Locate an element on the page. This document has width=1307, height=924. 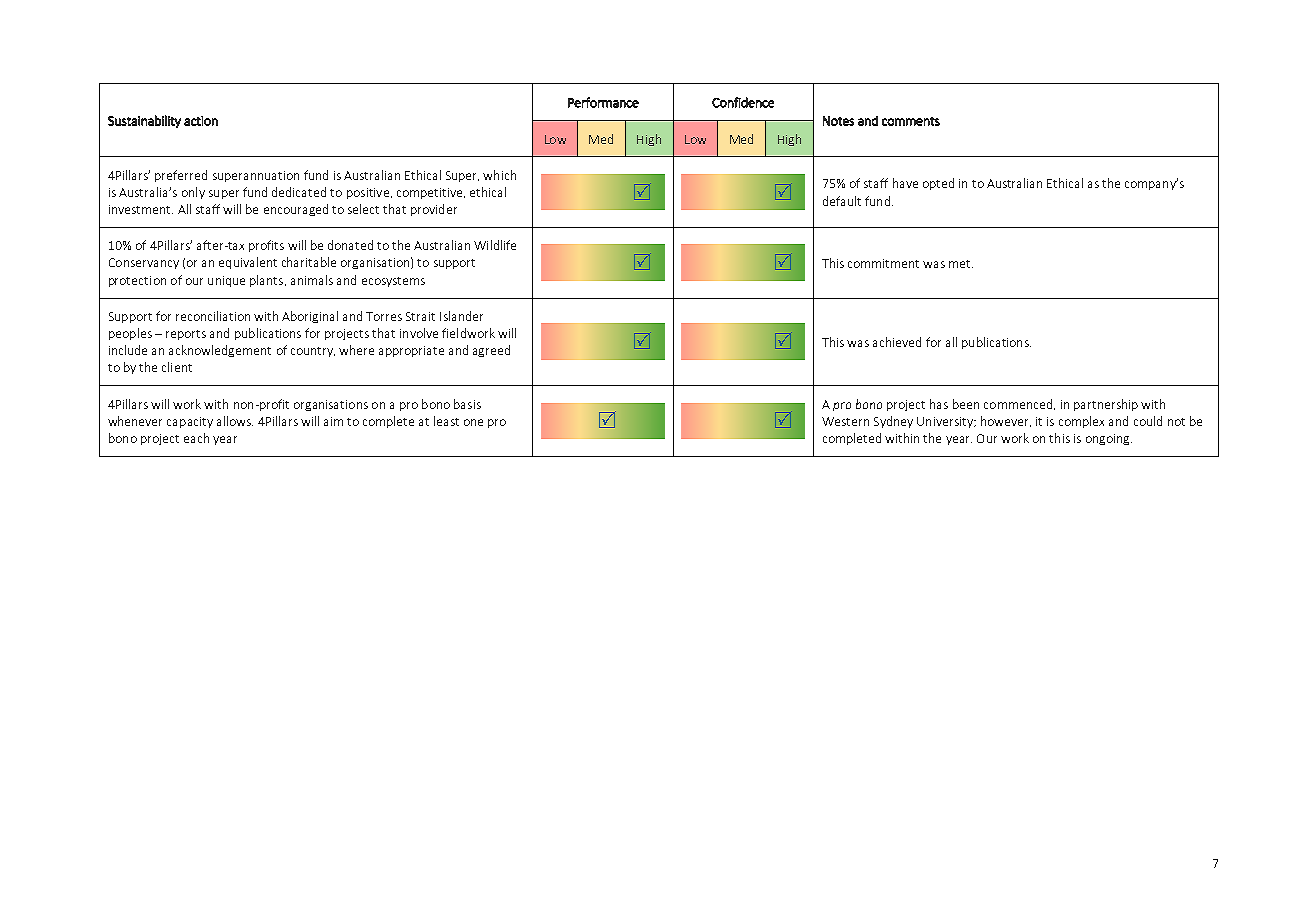
equivalent is located at coordinates (248, 263).
